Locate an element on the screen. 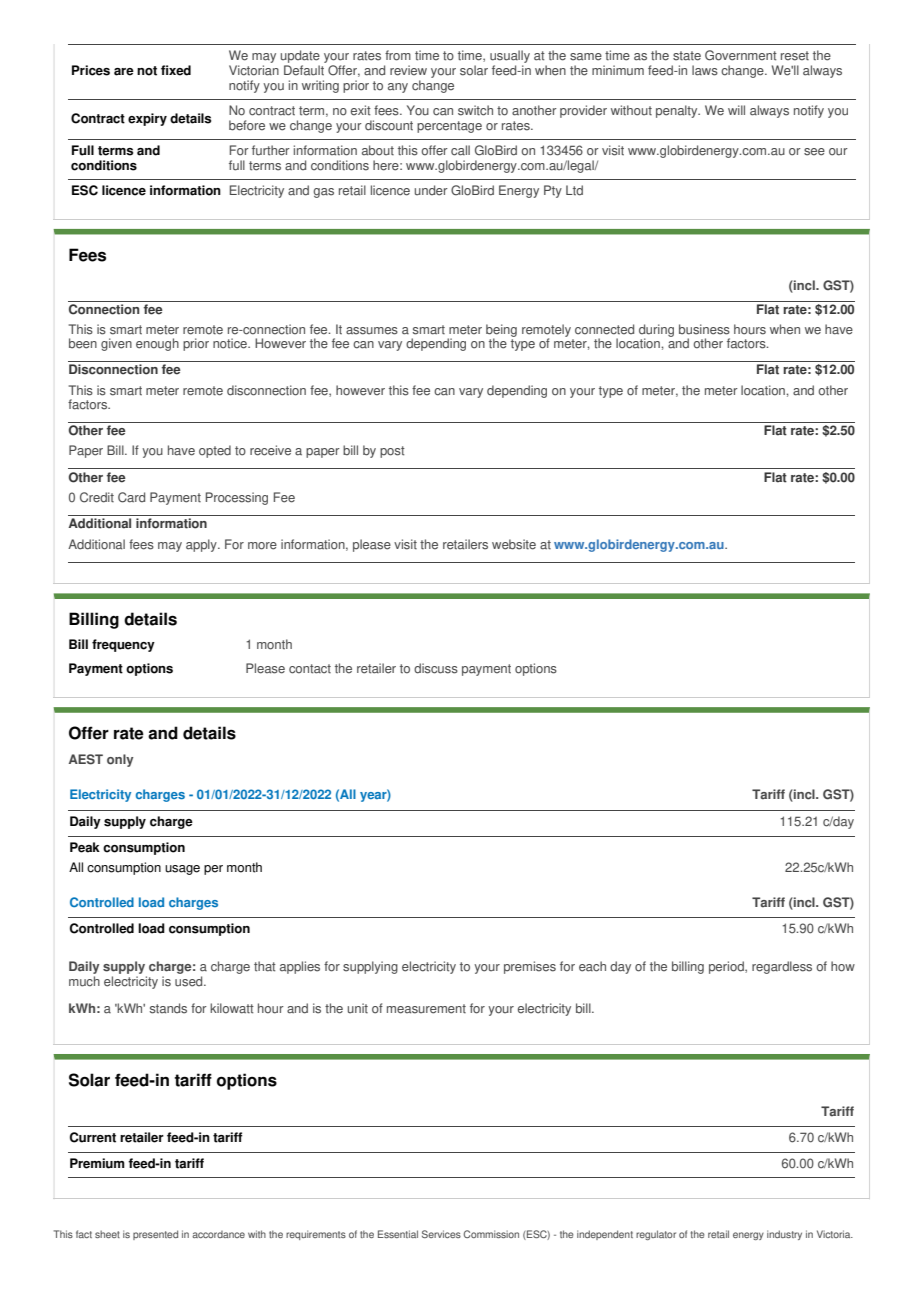  presented is located at coordinates (155, 1235).
